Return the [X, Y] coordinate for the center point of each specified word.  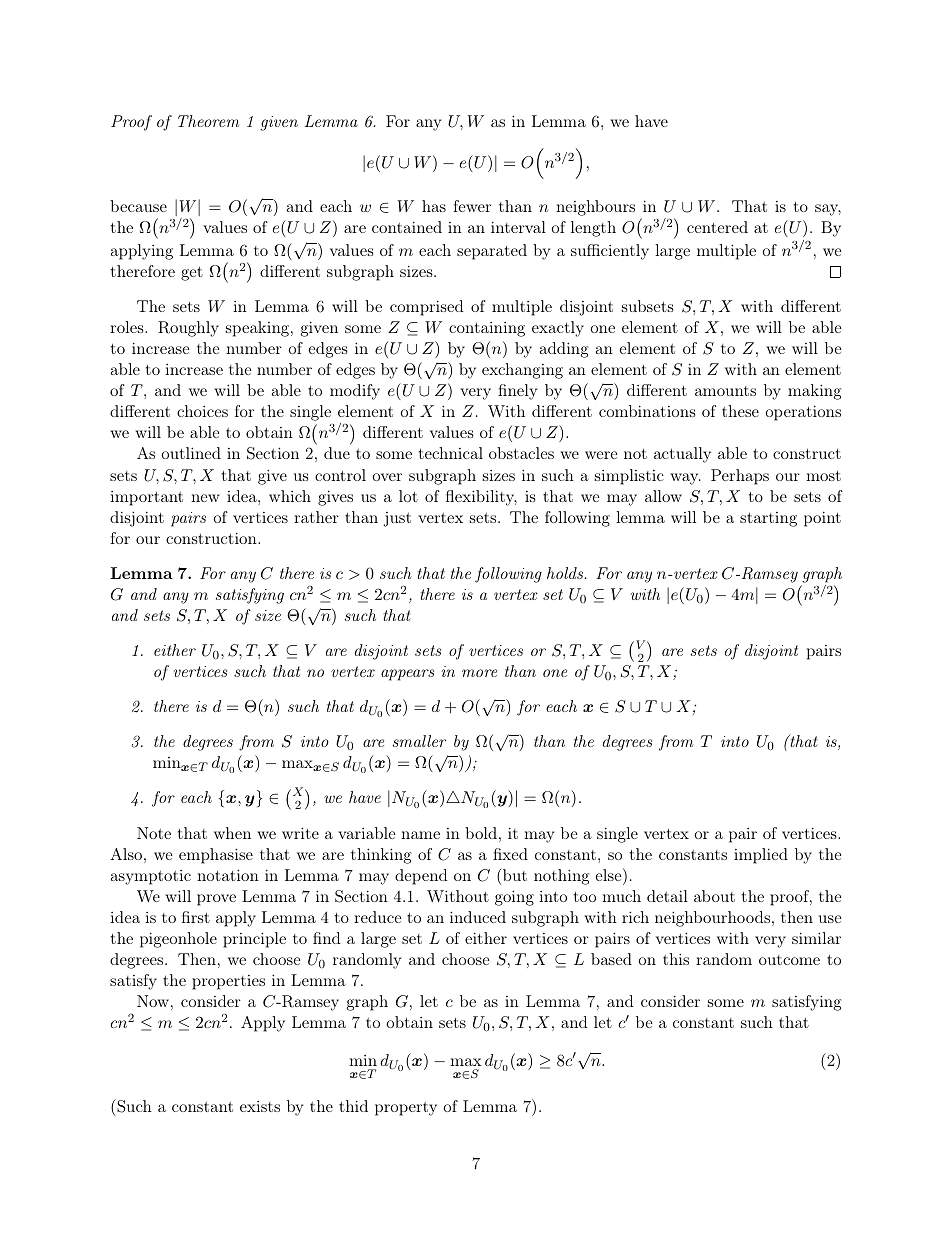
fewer [472, 206]
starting [768, 519]
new [205, 498]
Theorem [208, 121]
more [479, 673]
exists [260, 1106]
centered [717, 227]
